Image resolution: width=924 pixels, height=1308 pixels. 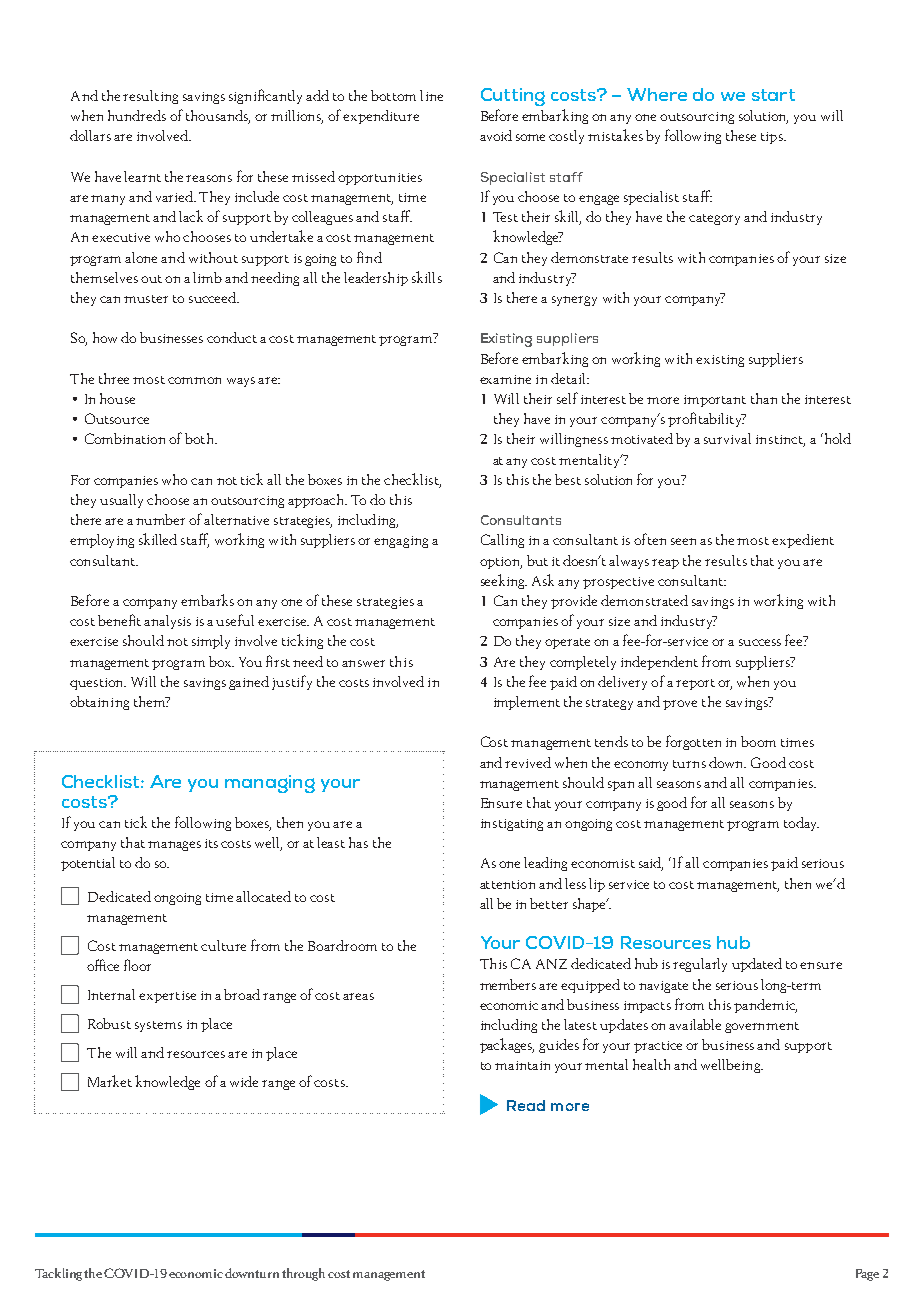 I want to click on tips, so click(x=773, y=138).
